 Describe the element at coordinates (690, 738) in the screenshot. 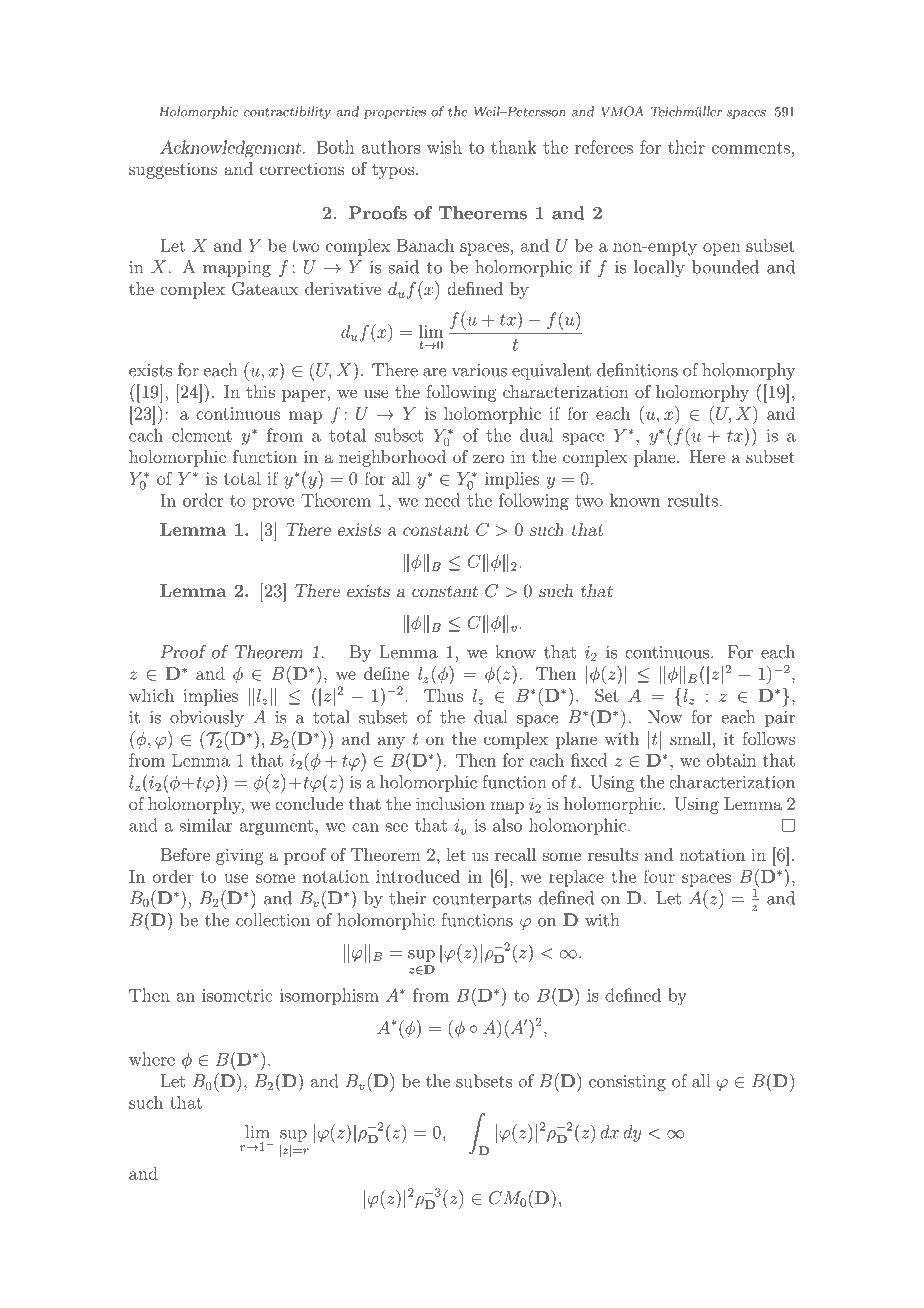

I see `small` at that location.
